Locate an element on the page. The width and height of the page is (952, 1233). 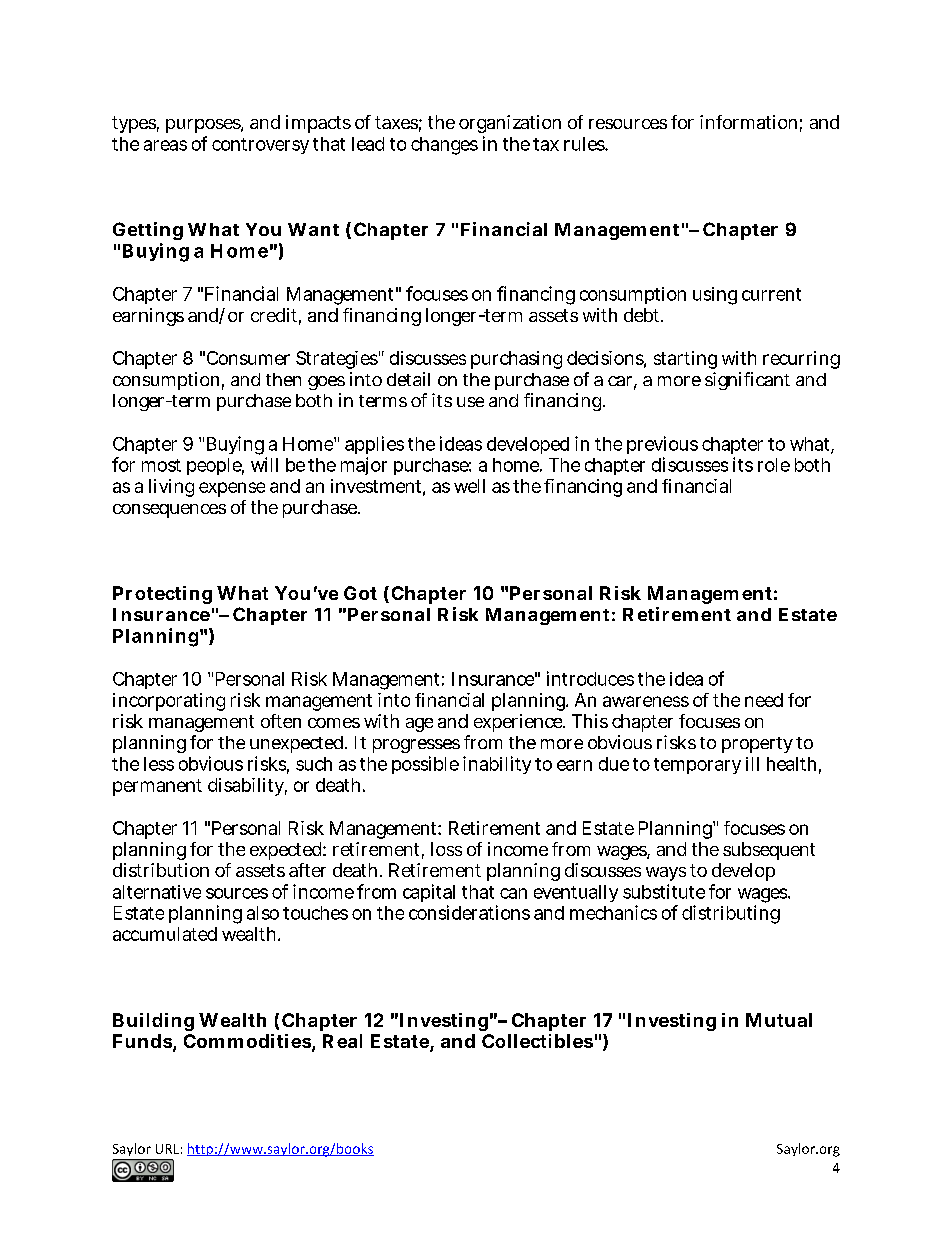
significant is located at coordinates (747, 381).
